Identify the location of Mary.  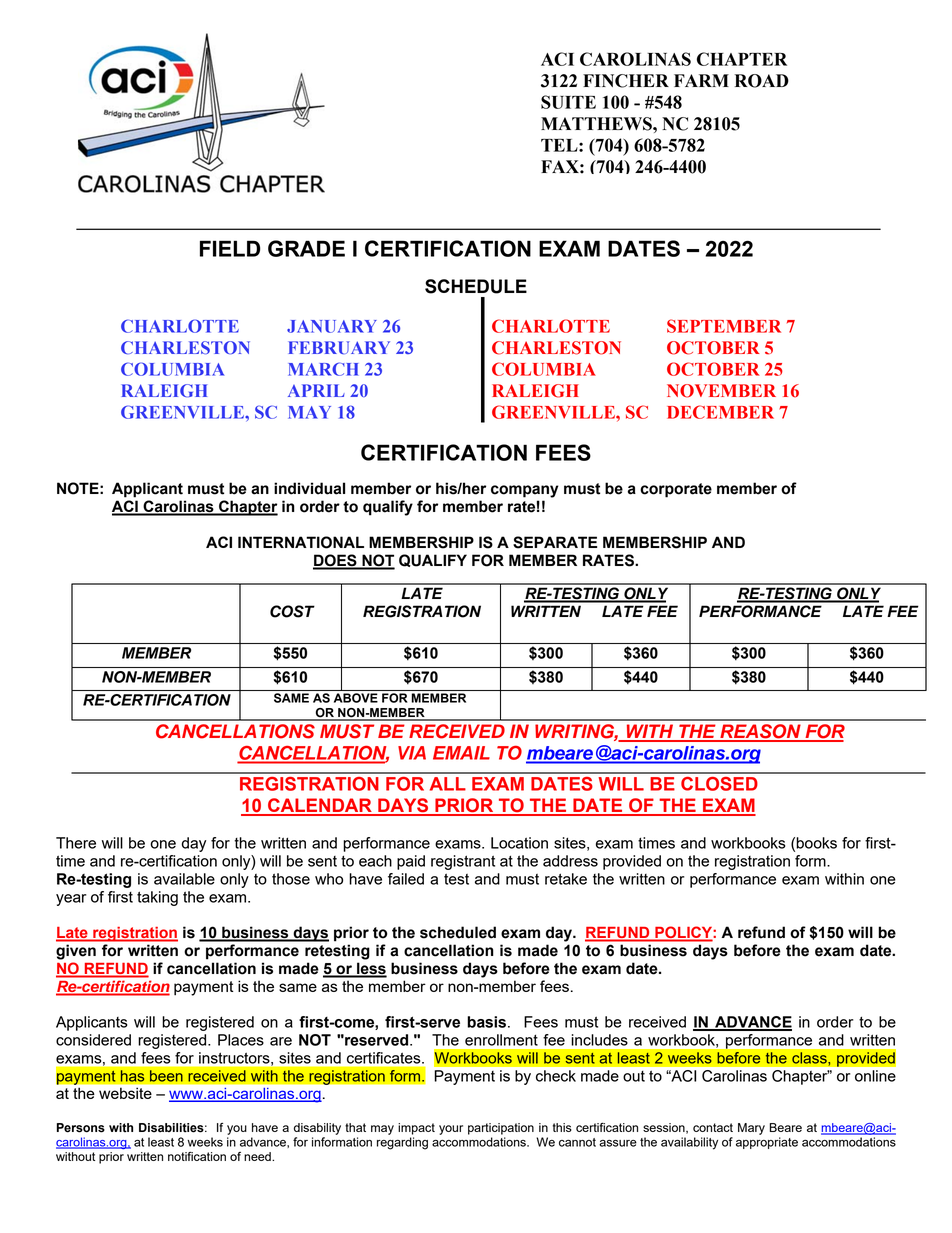
(751, 1129).
